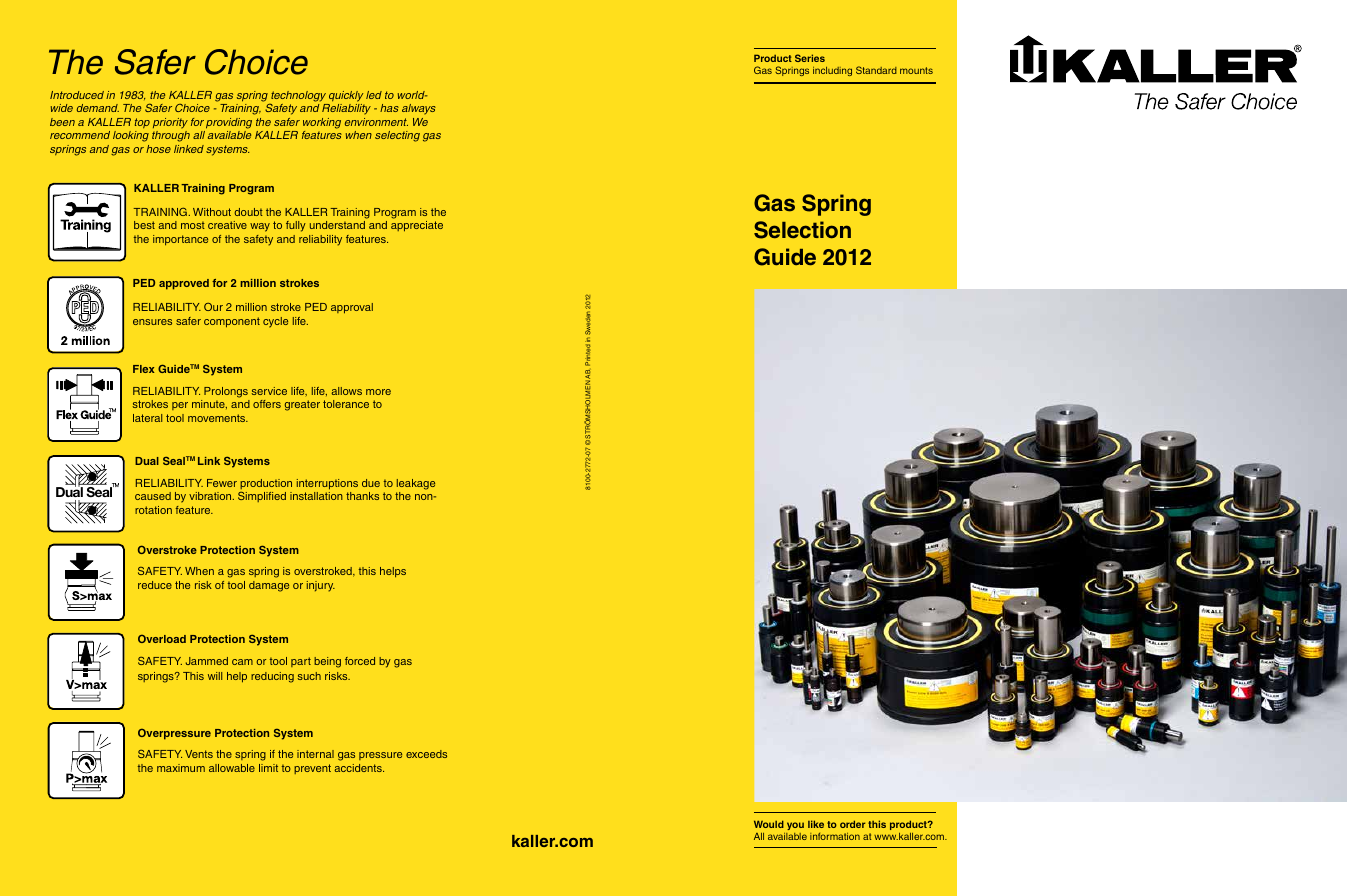 This screenshot has height=896, width=1347. I want to click on Selection, so click(802, 230).
